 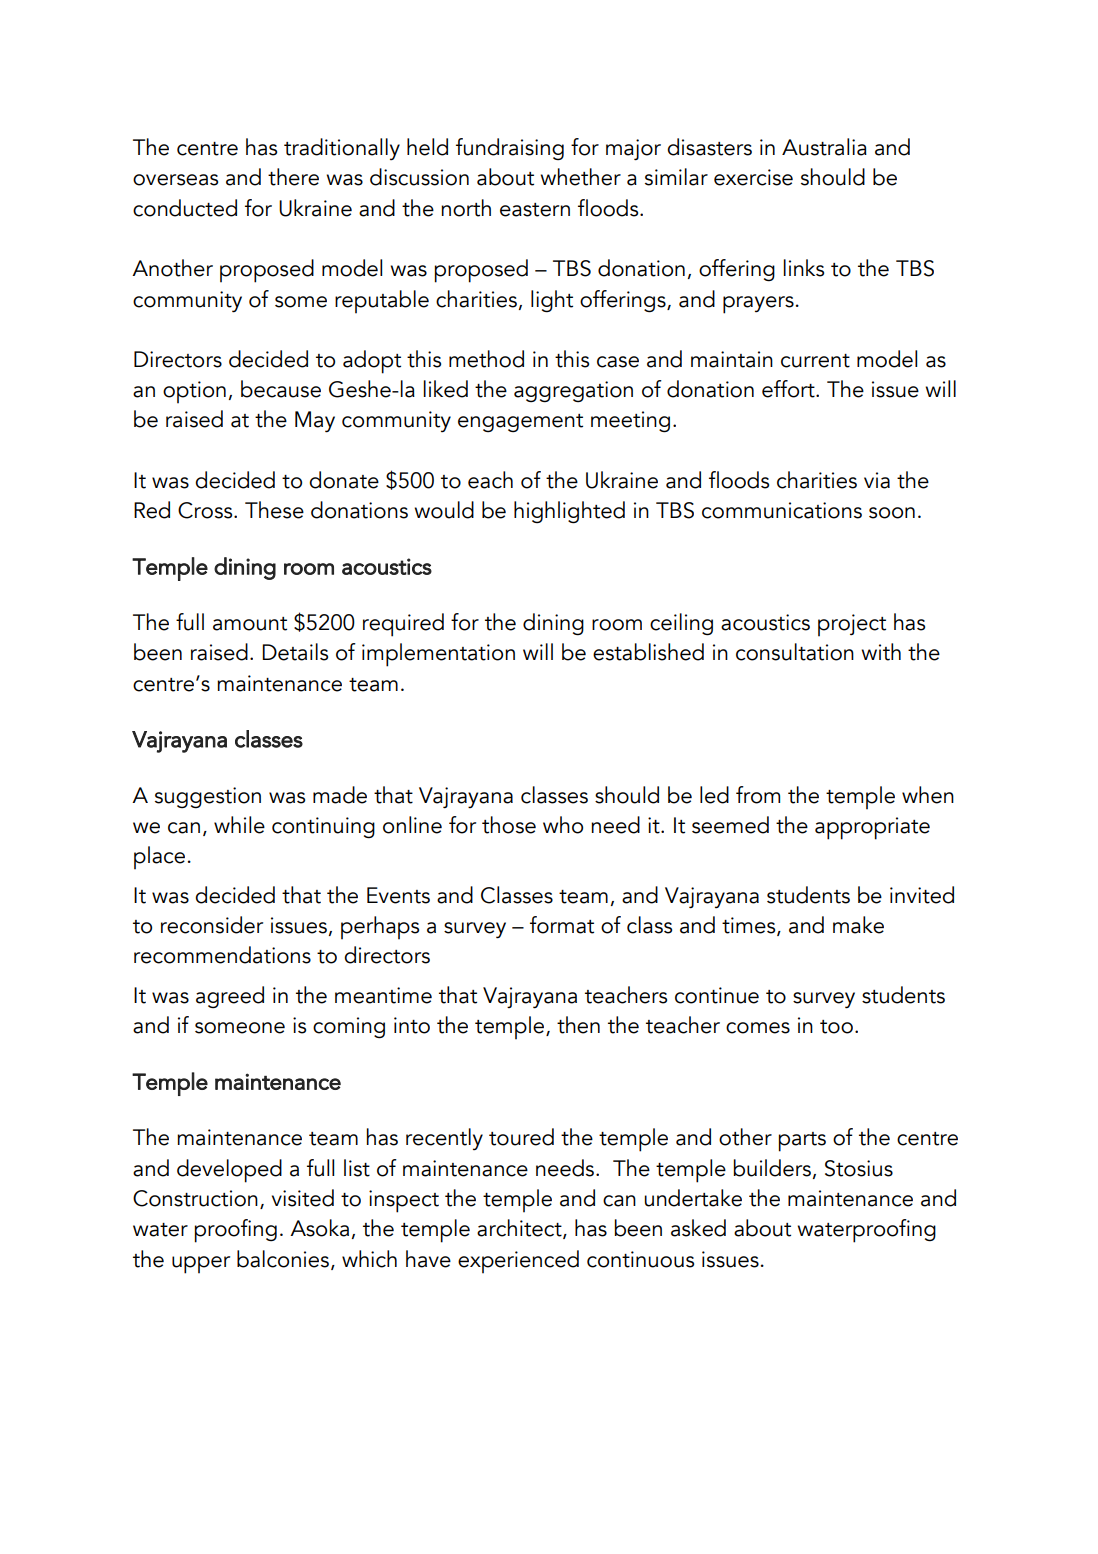 What do you see at coordinates (520, 423) in the screenshot?
I see `engagement` at bounding box center [520, 423].
